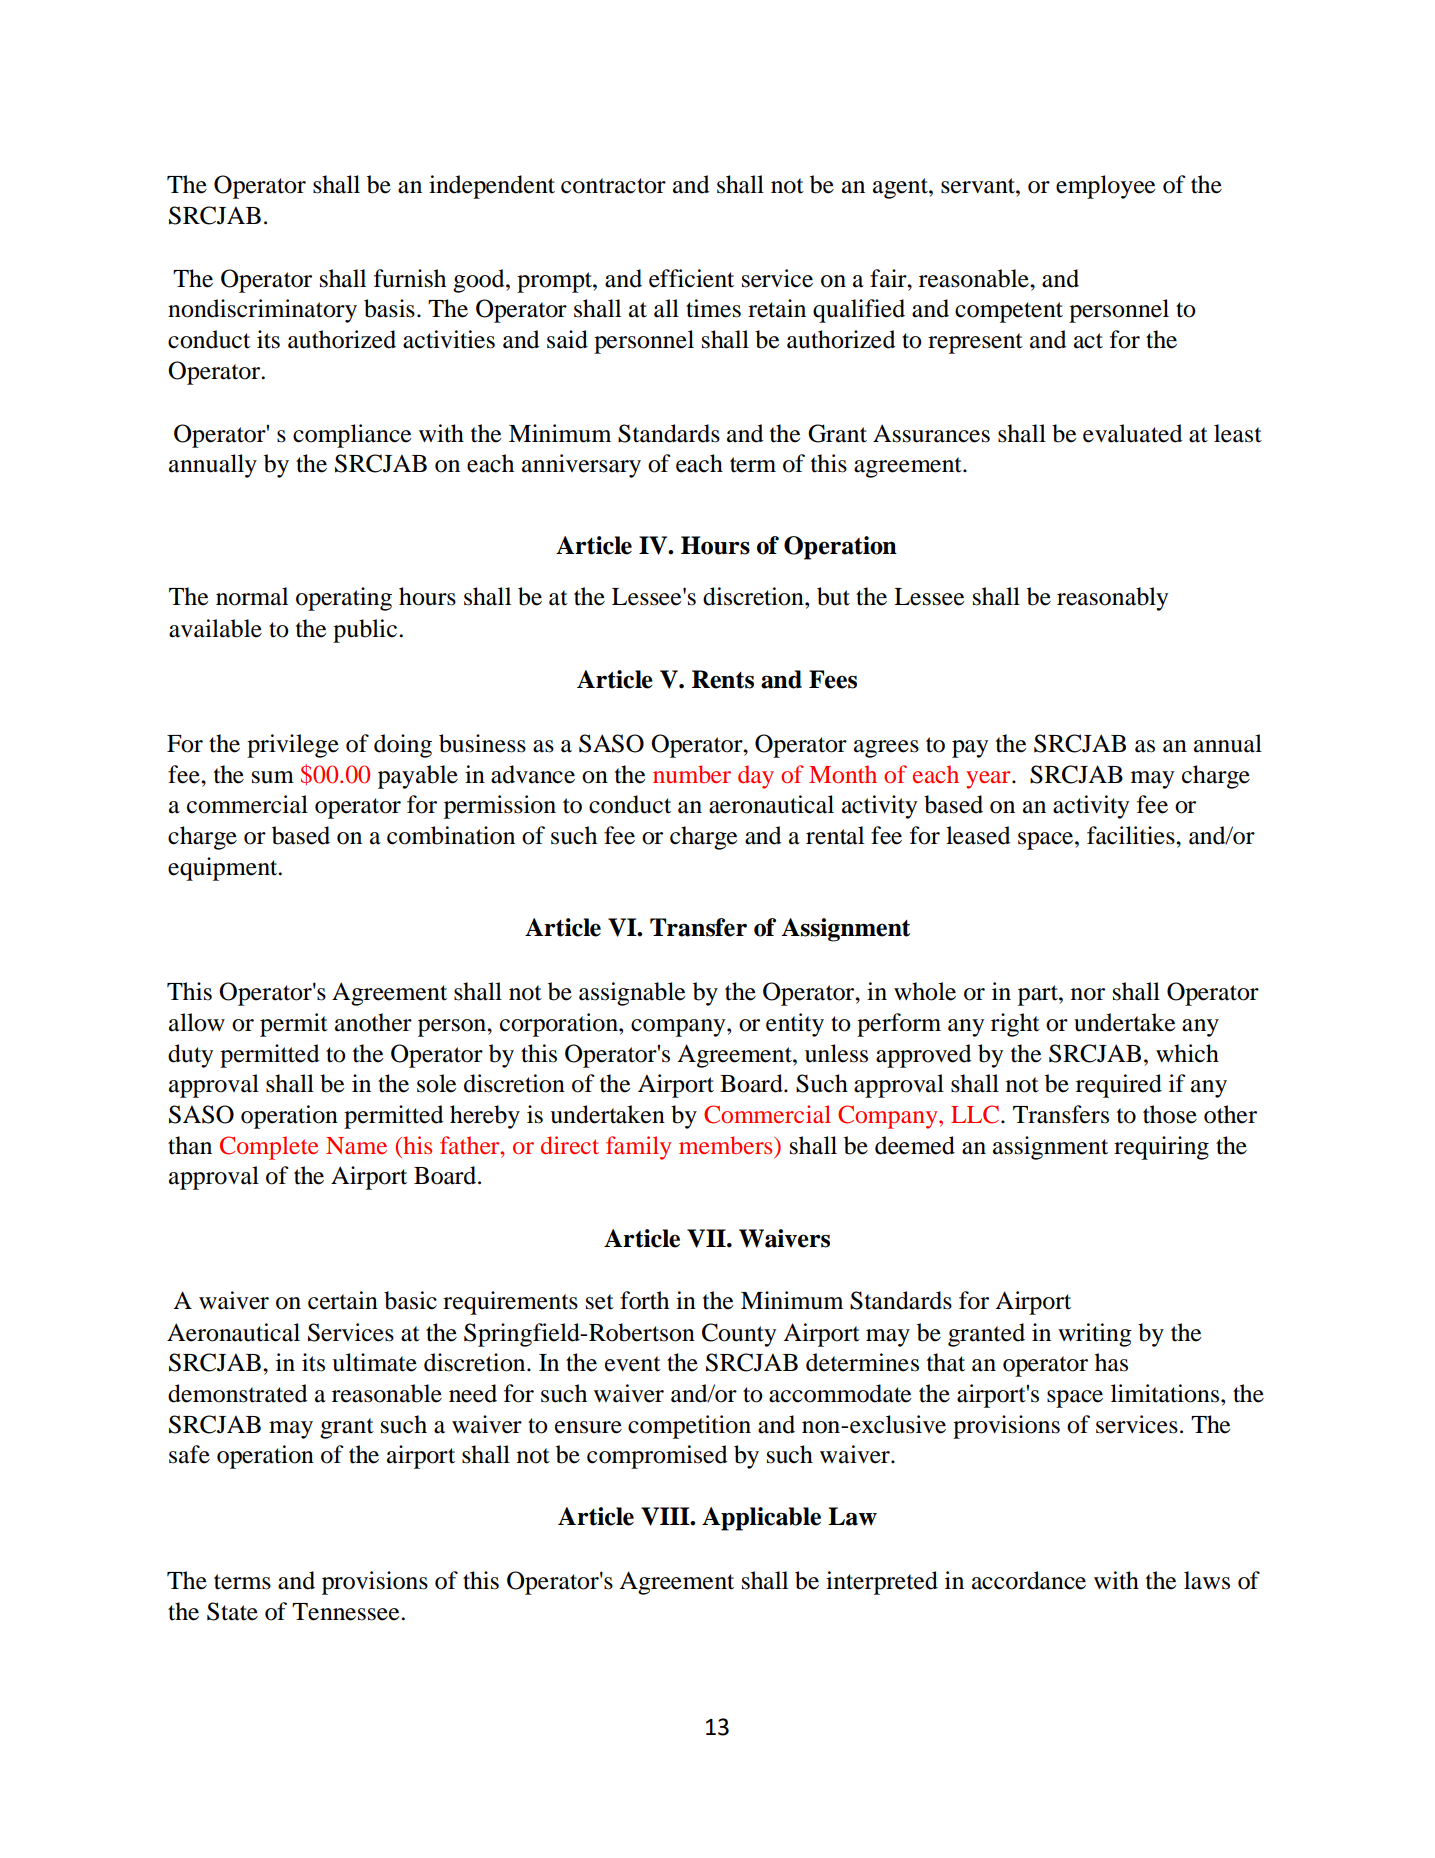 This page has width=1435, height=1858. What do you see at coordinates (691, 278) in the page?
I see `efficient` at bounding box center [691, 278].
